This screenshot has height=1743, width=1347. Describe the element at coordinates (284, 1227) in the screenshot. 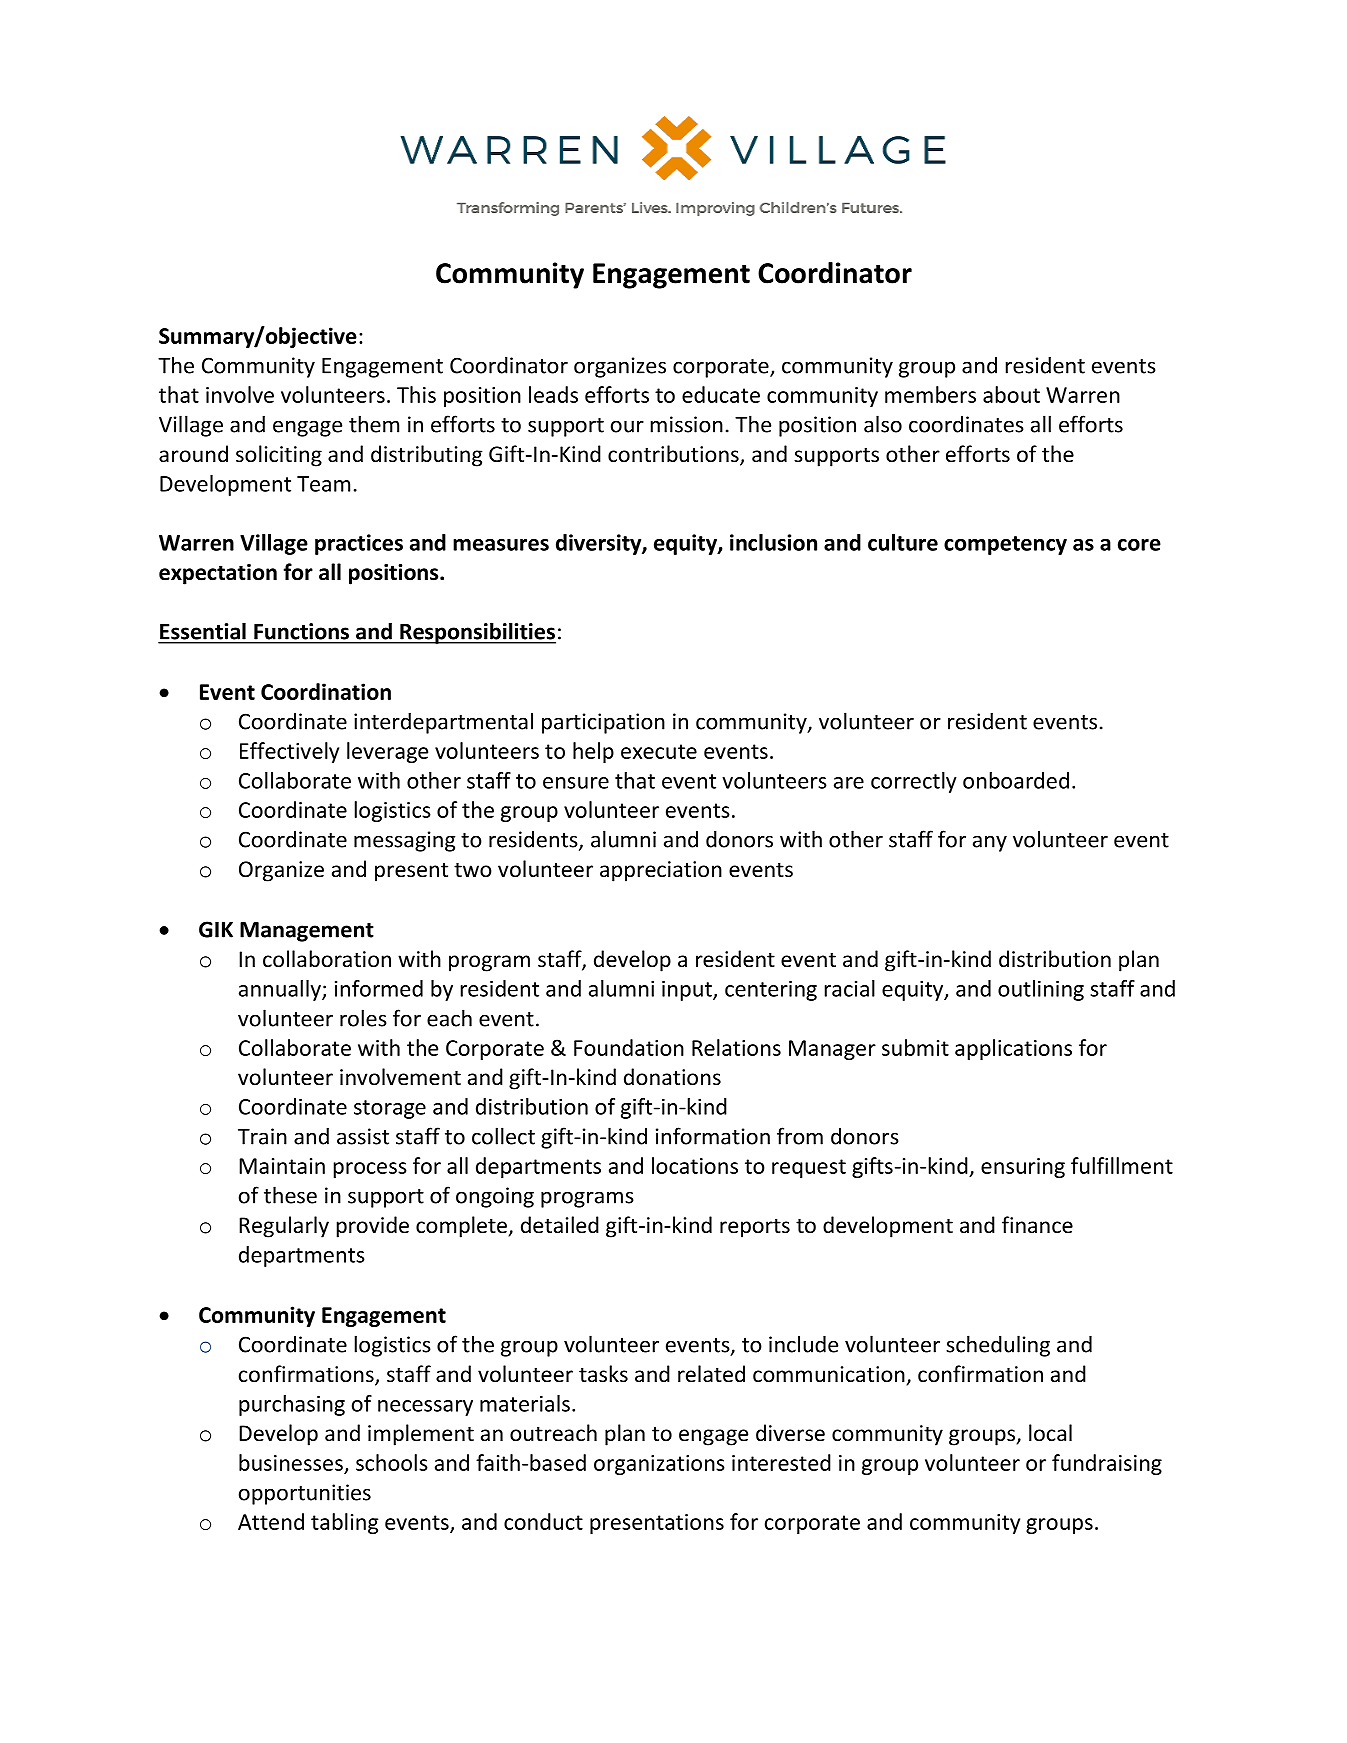

I see `Regularly` at that location.
